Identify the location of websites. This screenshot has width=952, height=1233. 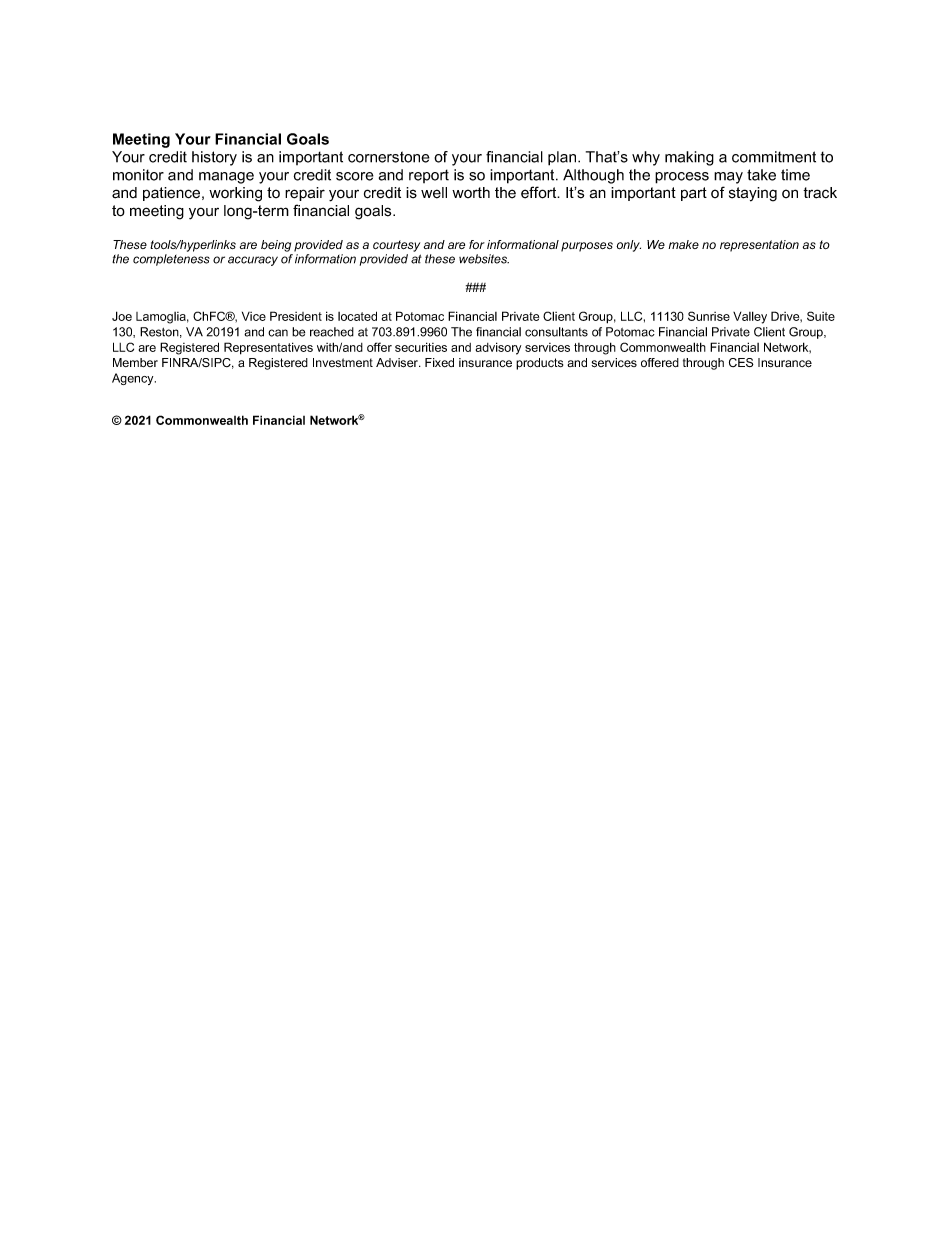
(484, 259).
